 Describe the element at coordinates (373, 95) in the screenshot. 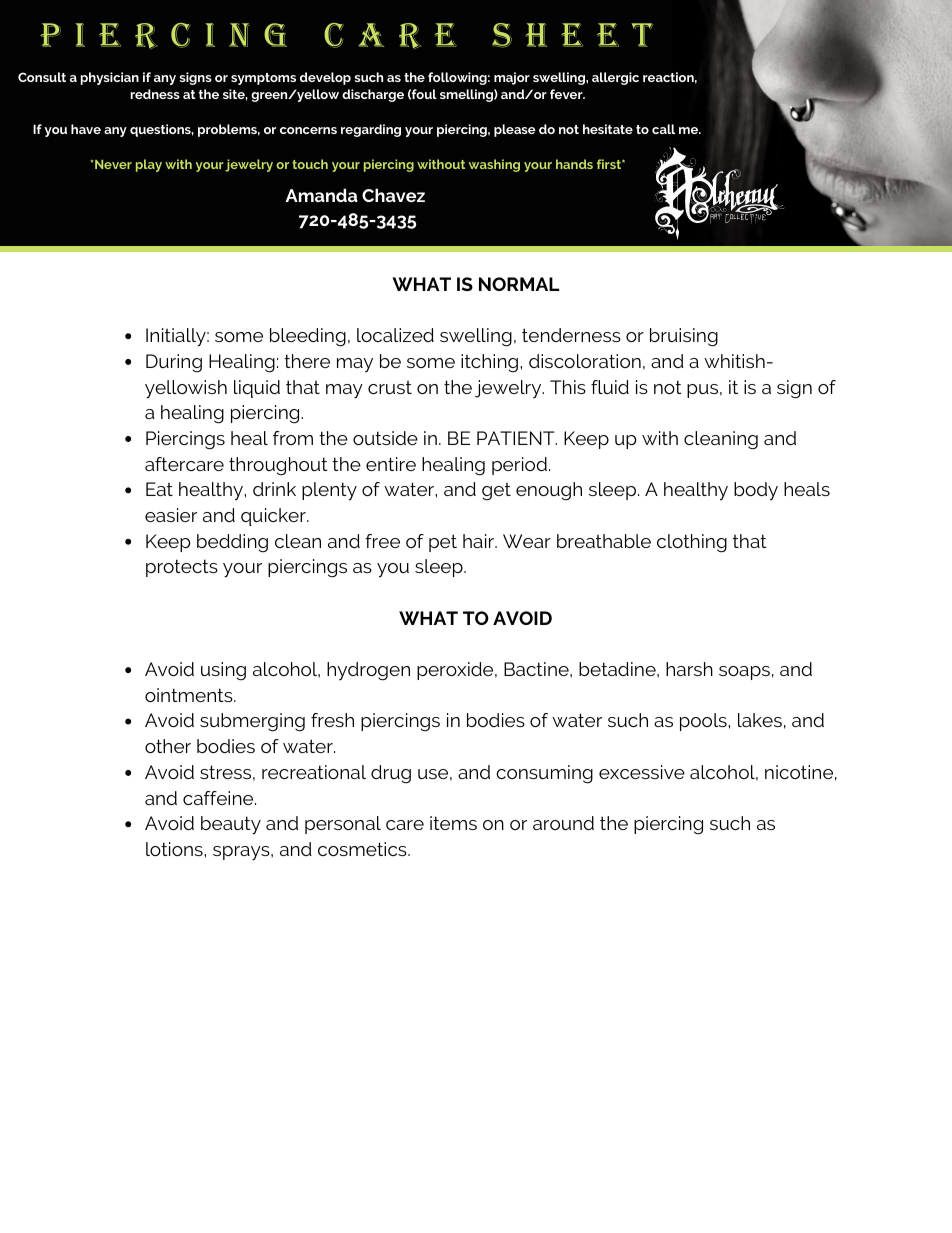

I see `discharge` at that location.
